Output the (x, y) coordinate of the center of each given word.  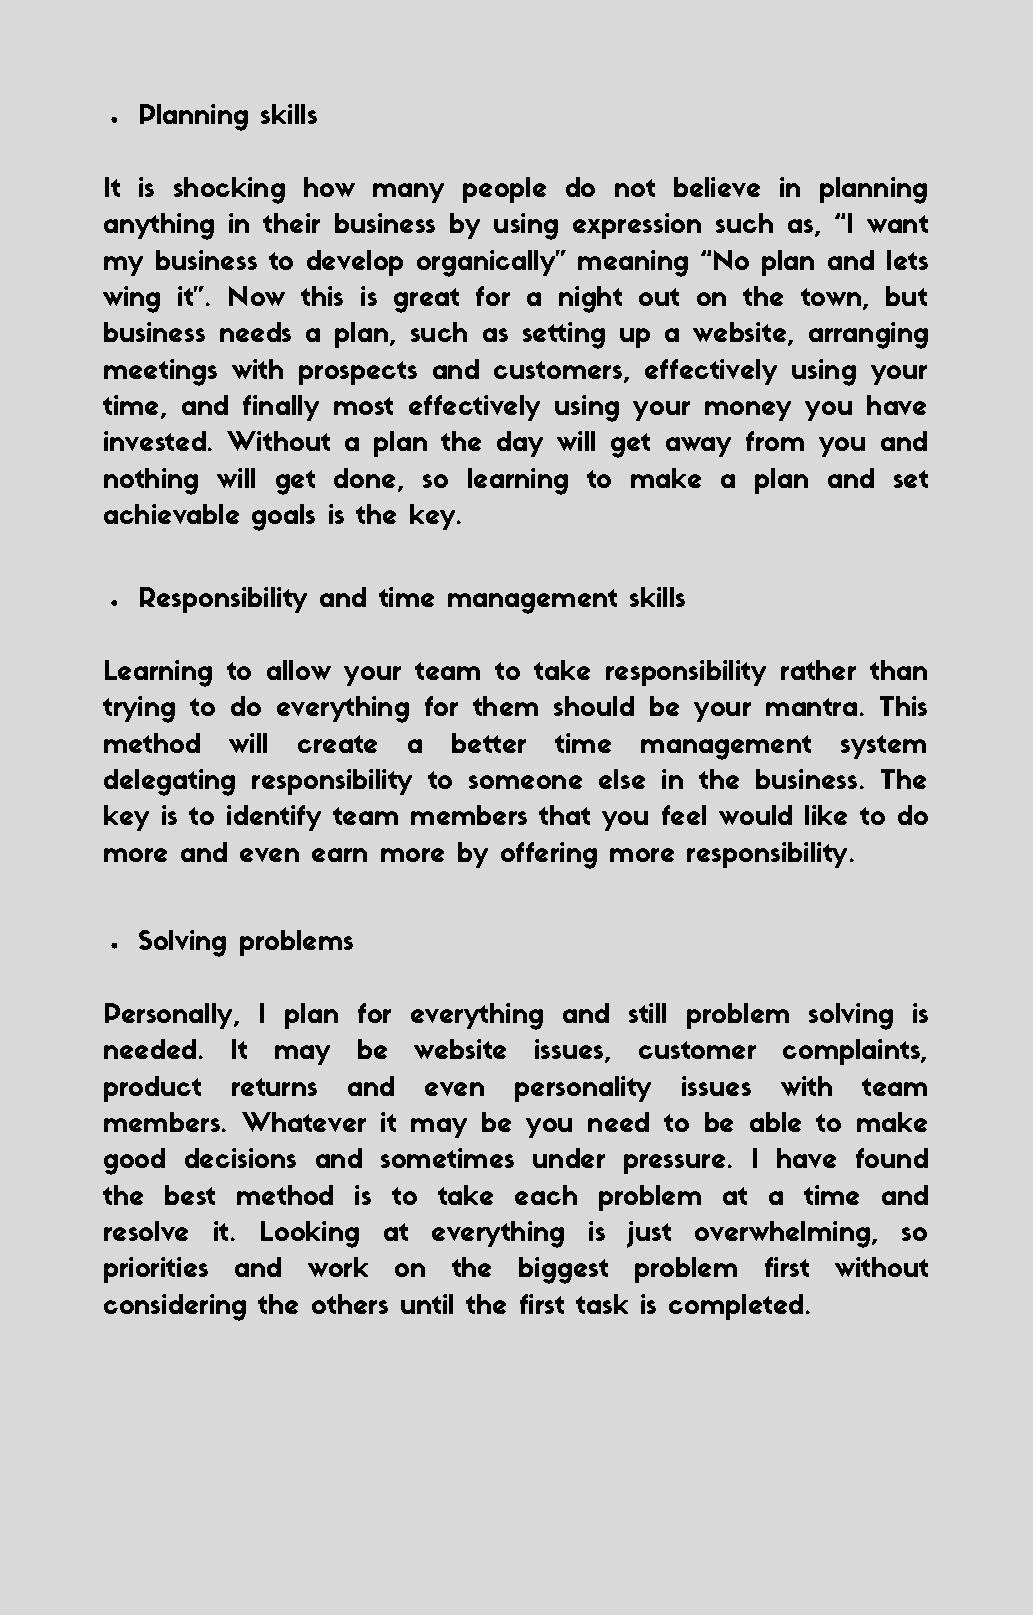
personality (583, 1089)
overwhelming (783, 1234)
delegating (169, 782)
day (520, 444)
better (489, 743)
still (647, 1012)
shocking (229, 190)
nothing (151, 481)
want (898, 224)
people (505, 190)
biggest (564, 1270)
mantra (811, 707)
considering (175, 1307)
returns (274, 1087)
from (774, 441)
